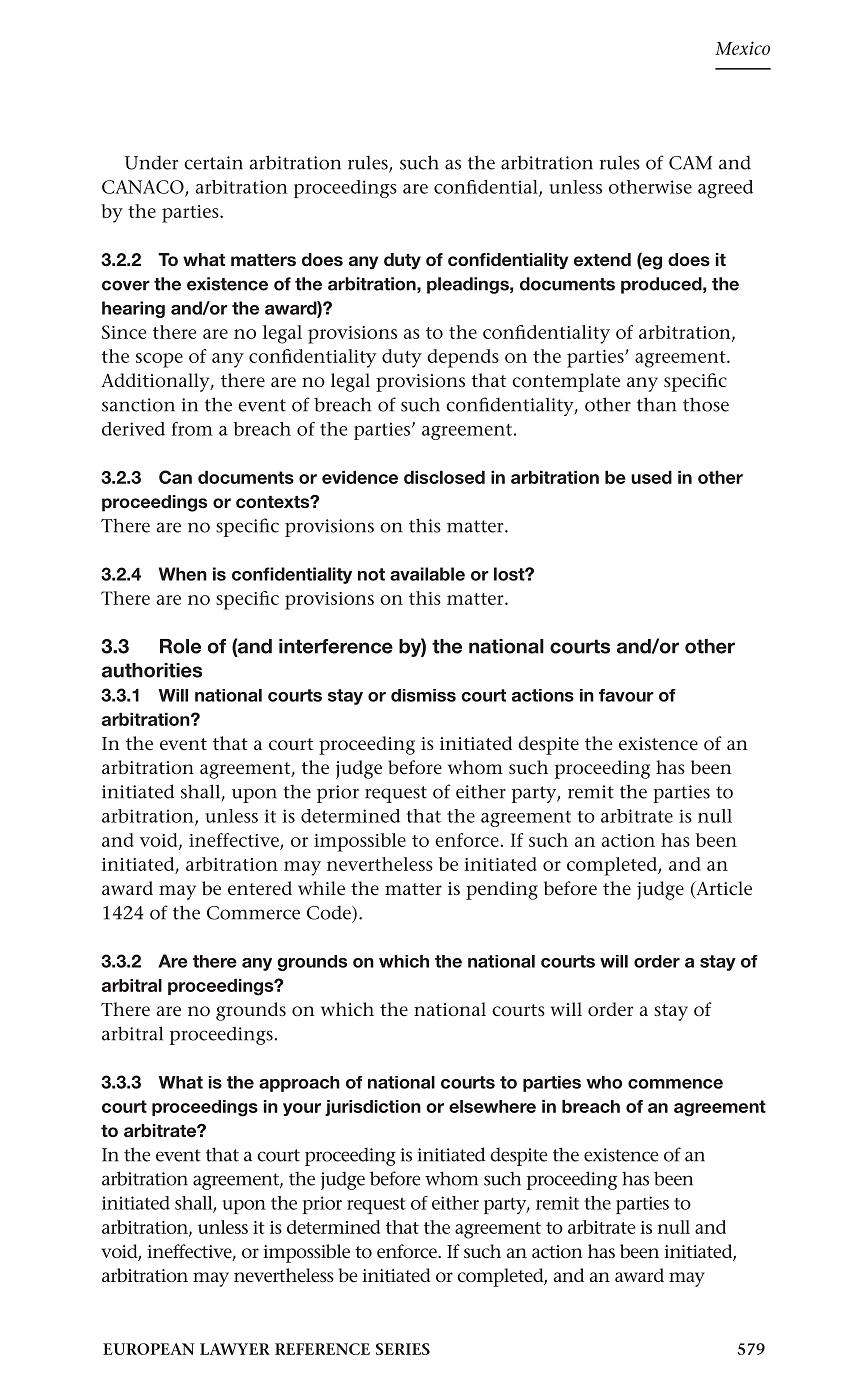  I want to click on dismiss, so click(423, 695).
